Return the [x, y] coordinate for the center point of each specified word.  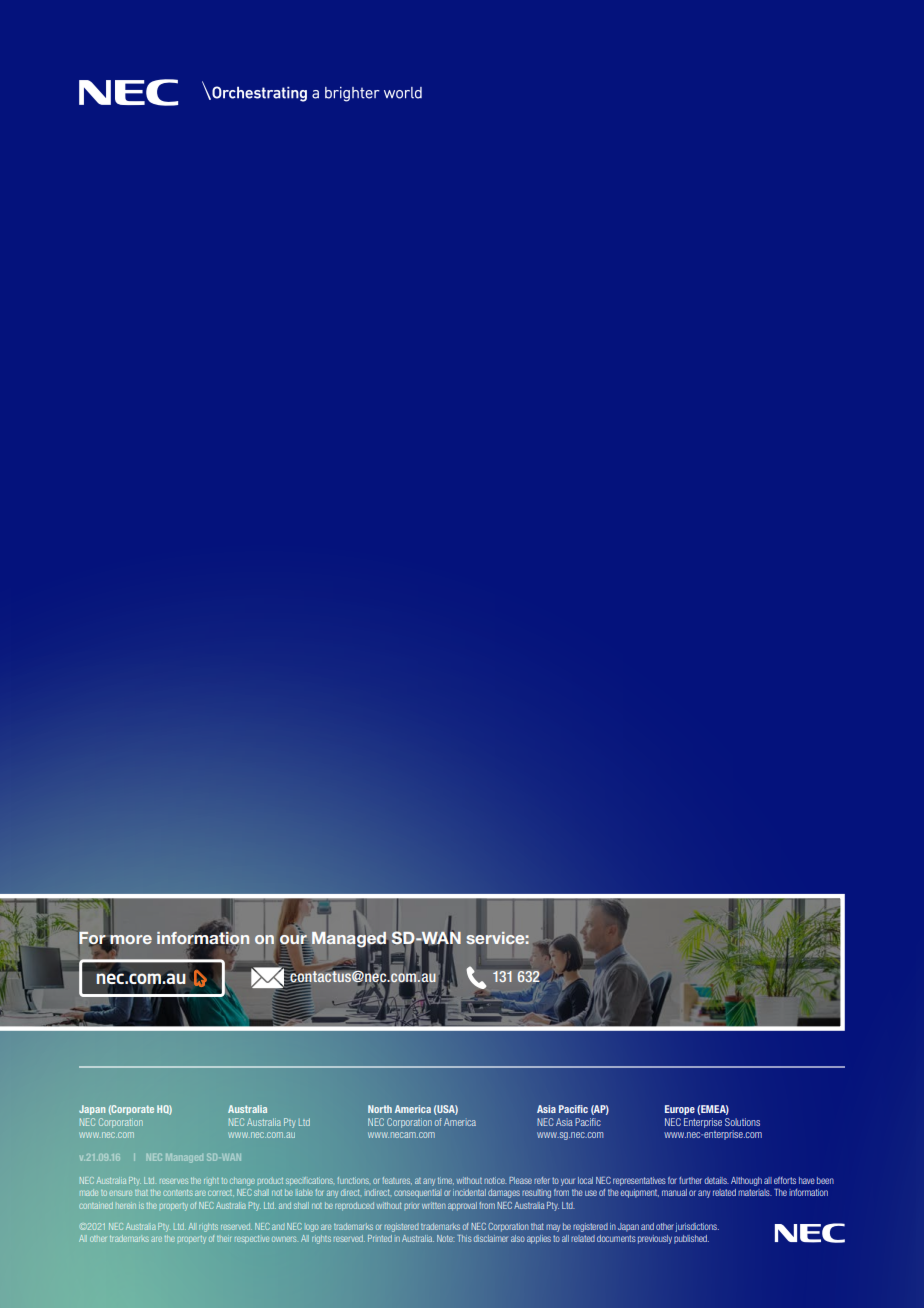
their [224, 1239]
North [380, 1109]
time [446, 1181]
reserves [174, 1181]
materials [755, 1192]
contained [96, 1205]
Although [746, 1181]
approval [462, 1206]
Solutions [742, 1122]
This [464, 1238]
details [716, 1180]
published [691, 1239]
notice [495, 1180]
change [242, 1181]
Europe [680, 1110]
